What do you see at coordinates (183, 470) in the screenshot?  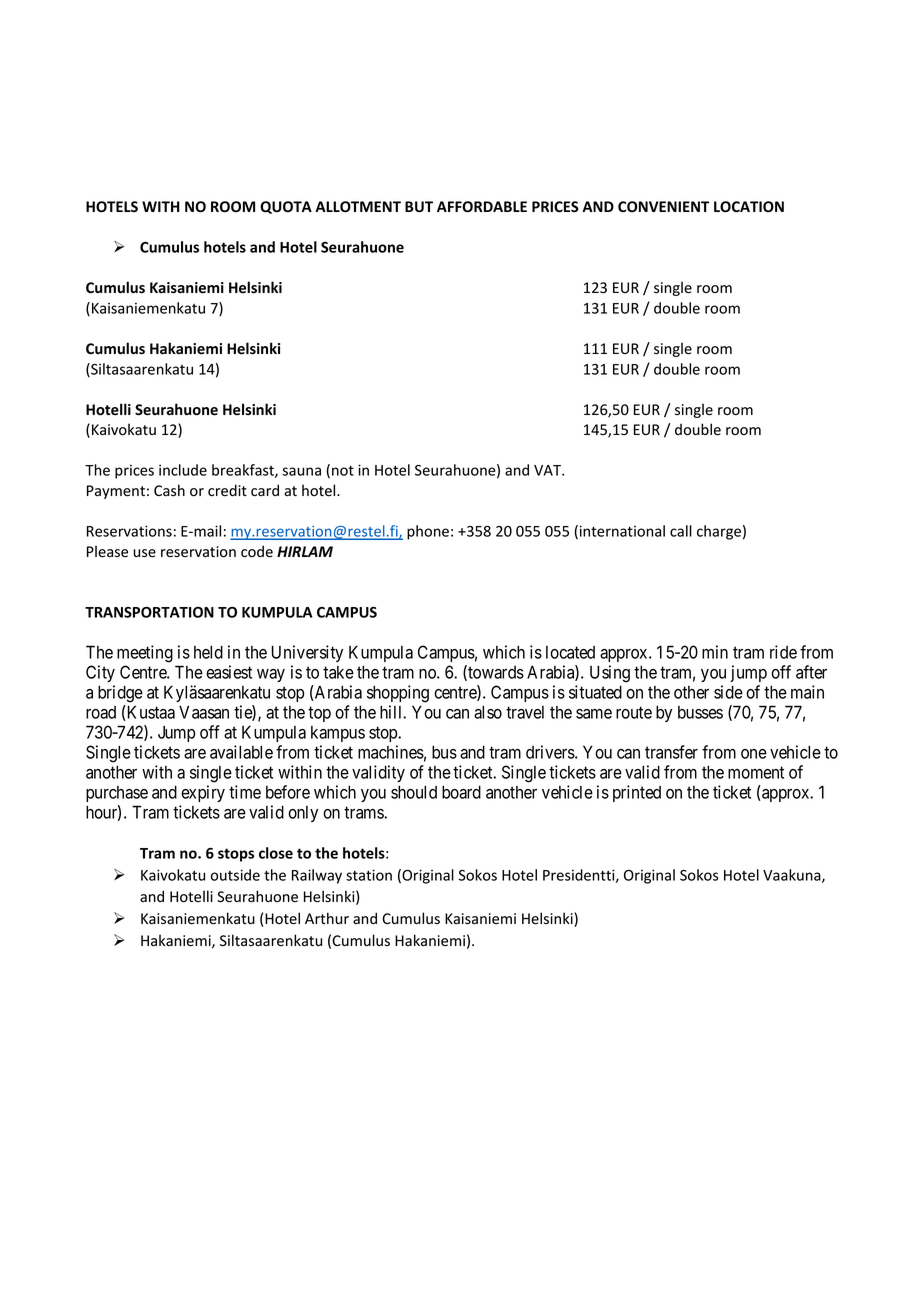 I see `include` at bounding box center [183, 470].
